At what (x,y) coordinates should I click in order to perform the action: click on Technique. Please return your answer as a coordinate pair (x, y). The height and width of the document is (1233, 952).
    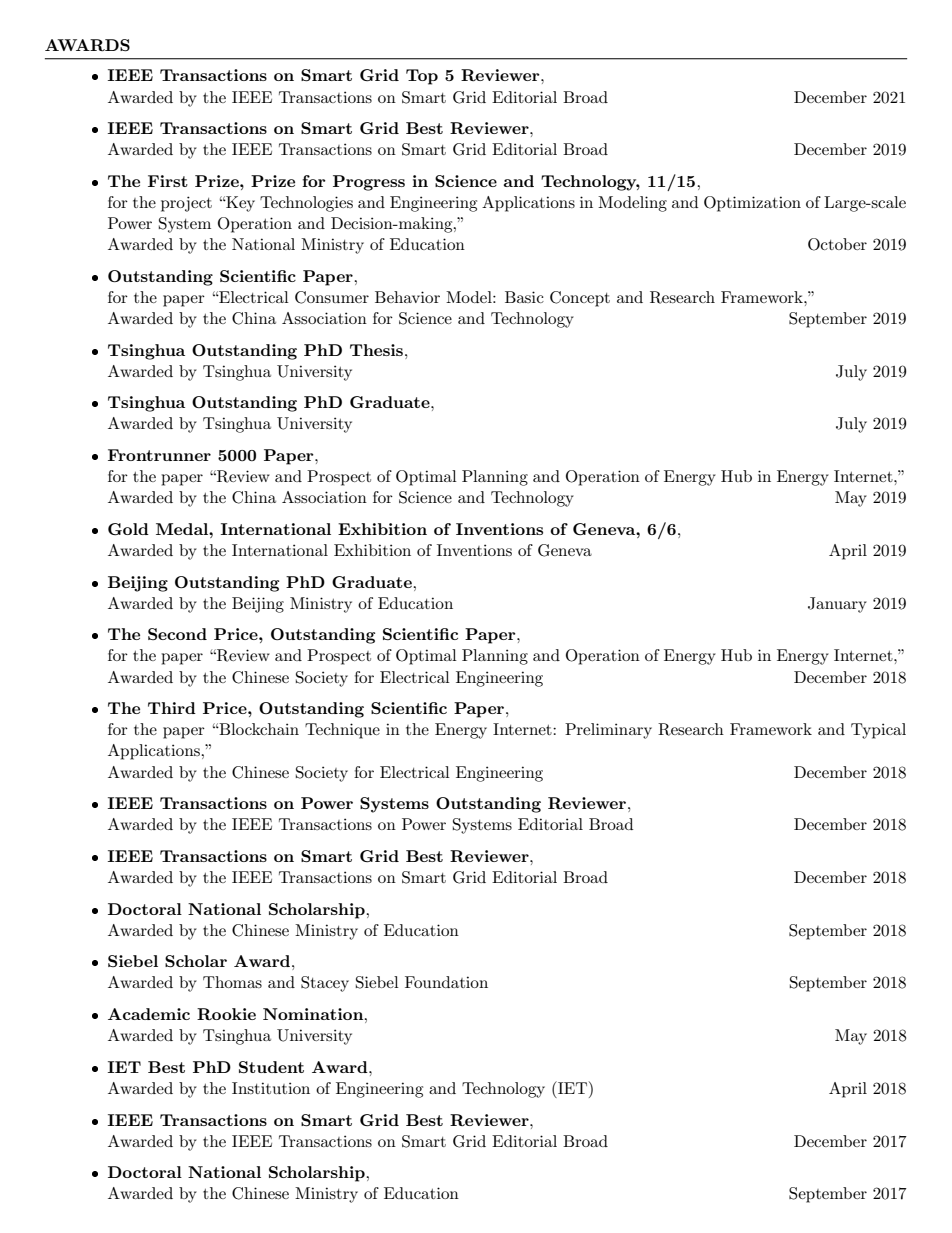
    Looking at the image, I should click on (342, 731).
